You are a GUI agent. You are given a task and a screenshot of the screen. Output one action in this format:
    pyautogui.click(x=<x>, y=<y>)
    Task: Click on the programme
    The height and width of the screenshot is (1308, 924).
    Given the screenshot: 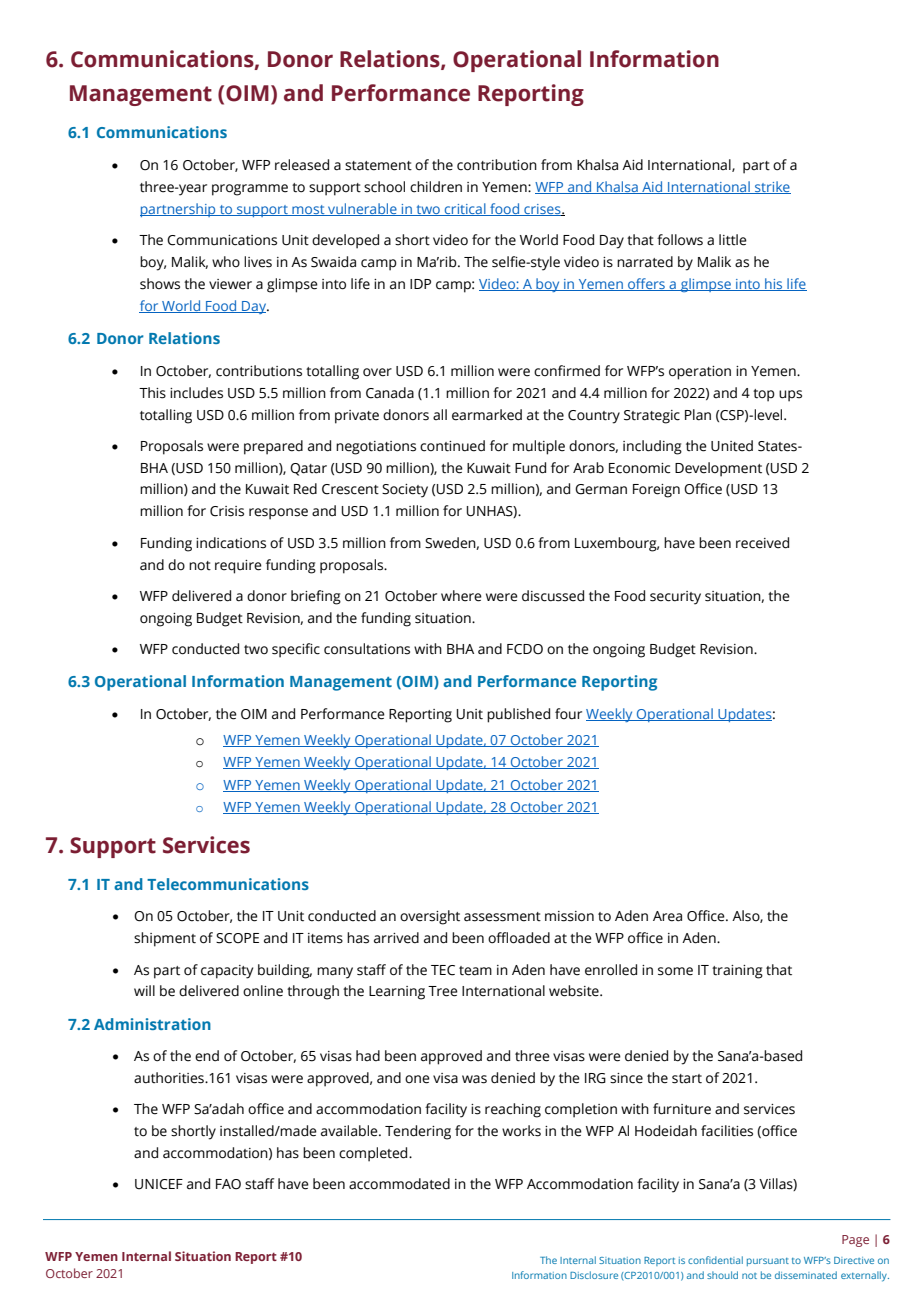 What is the action you would take?
    pyautogui.click(x=250, y=190)
